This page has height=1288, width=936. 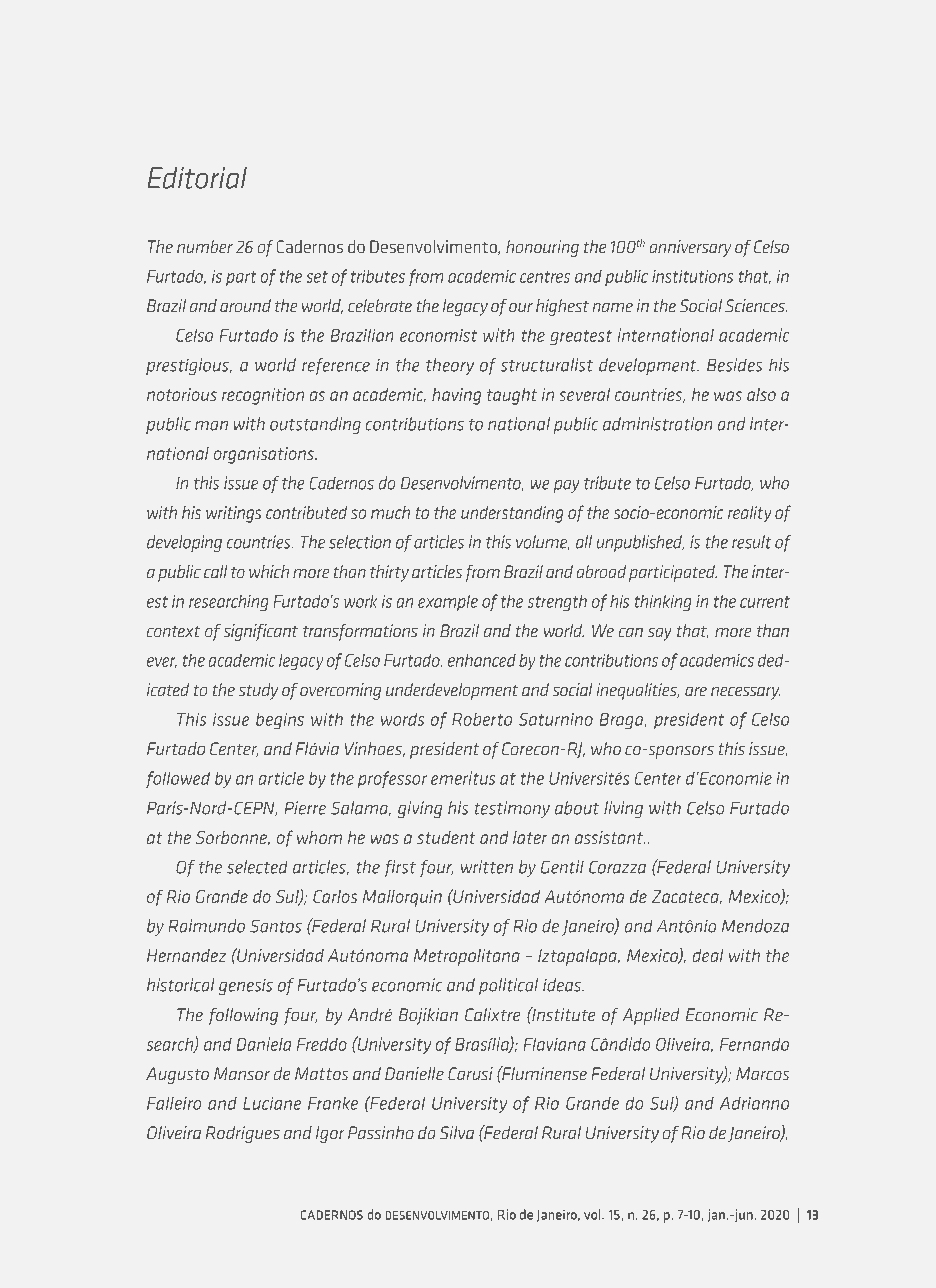 I want to click on writings, so click(x=234, y=514).
